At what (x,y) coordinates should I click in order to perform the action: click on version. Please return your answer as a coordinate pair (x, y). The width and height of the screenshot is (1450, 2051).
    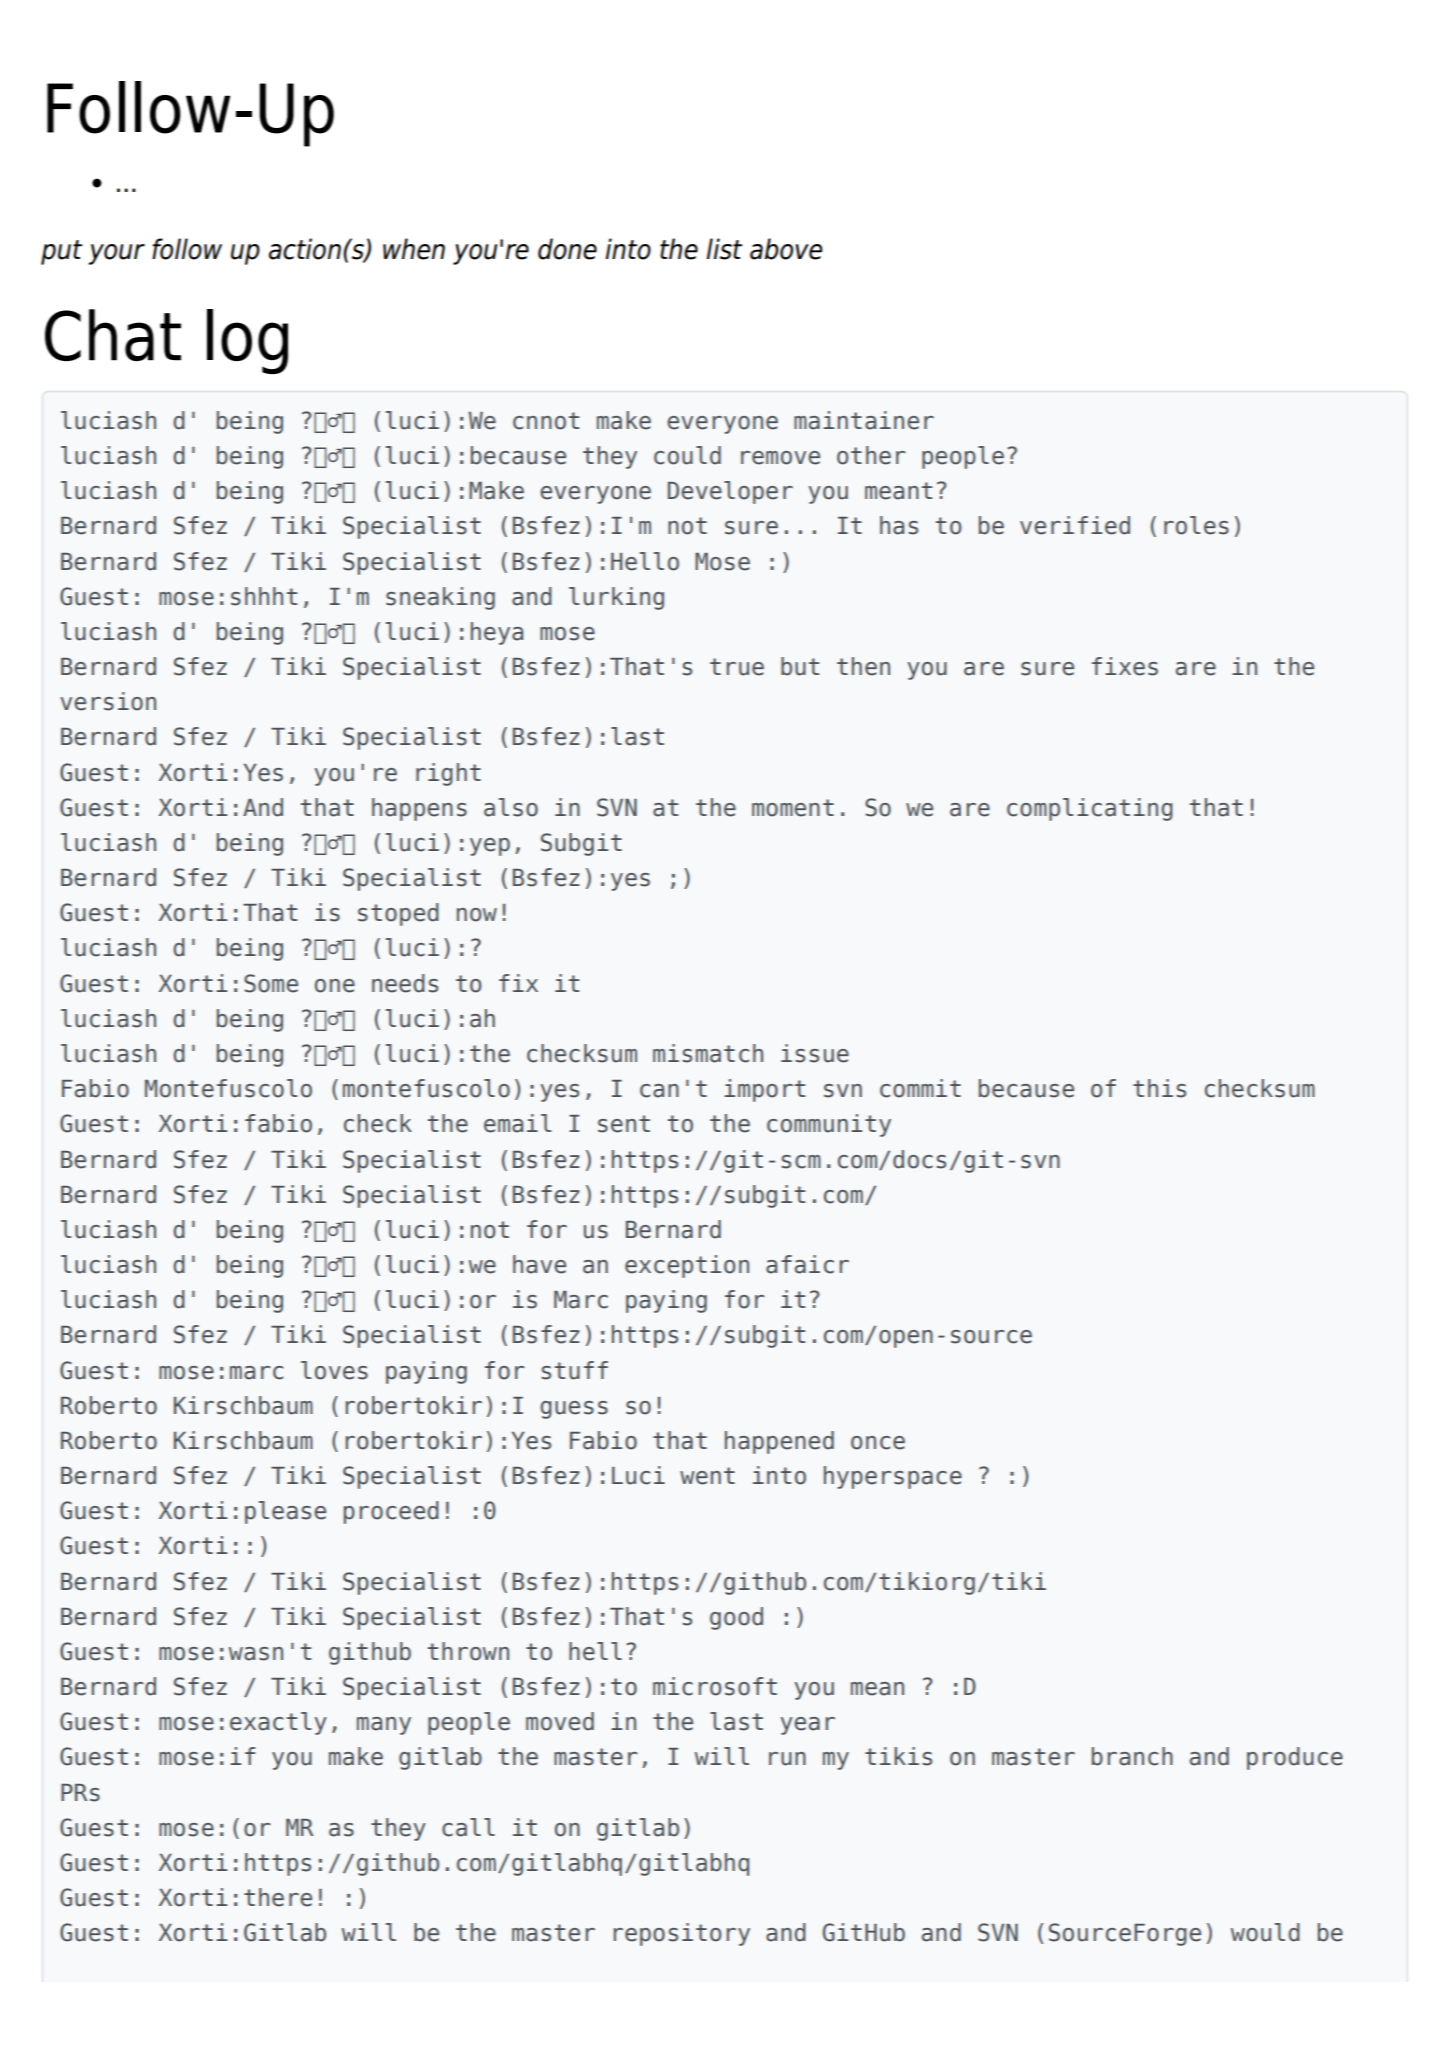
    Looking at the image, I should click on (108, 701).
